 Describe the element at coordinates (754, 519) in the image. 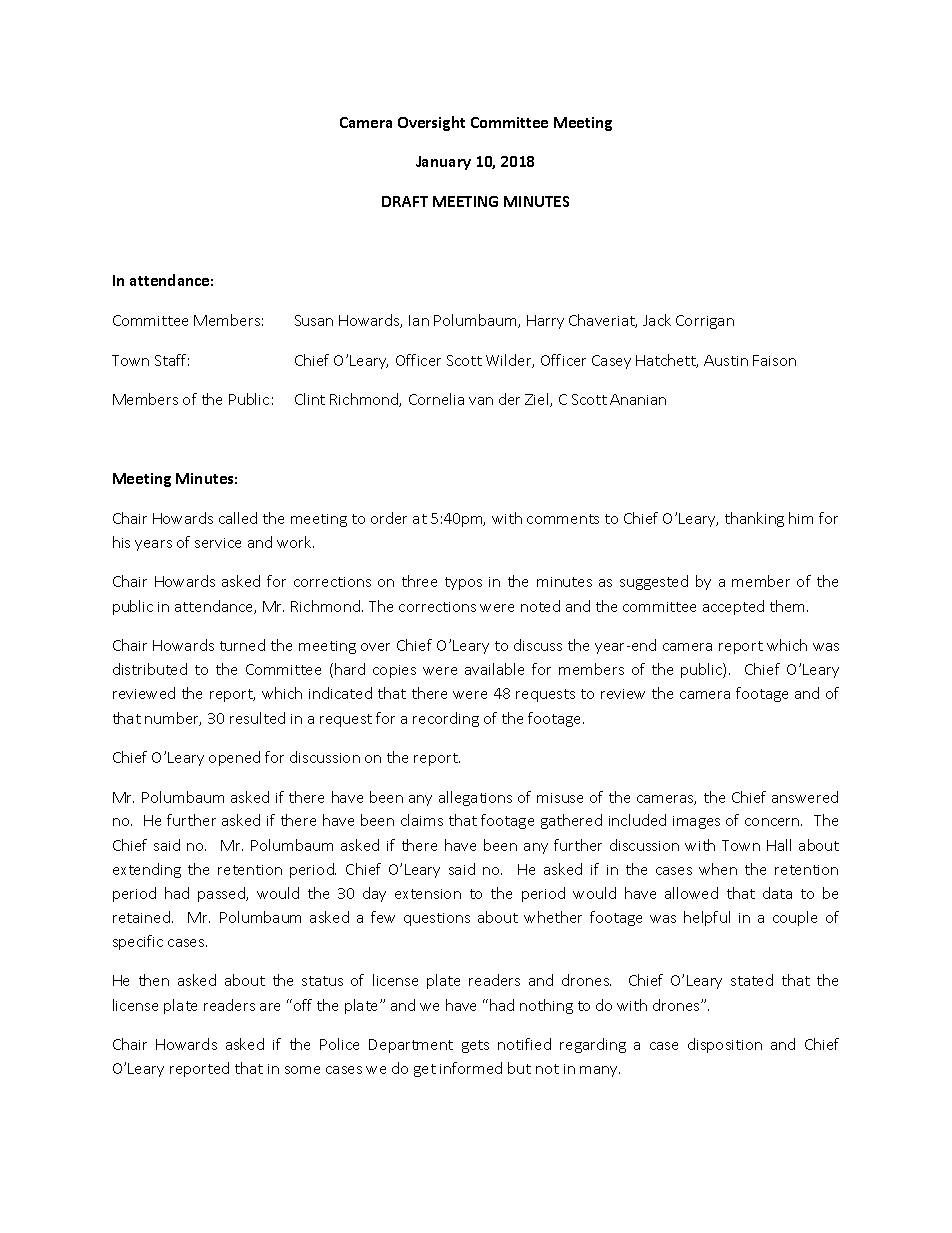

I see `thanking` at that location.
